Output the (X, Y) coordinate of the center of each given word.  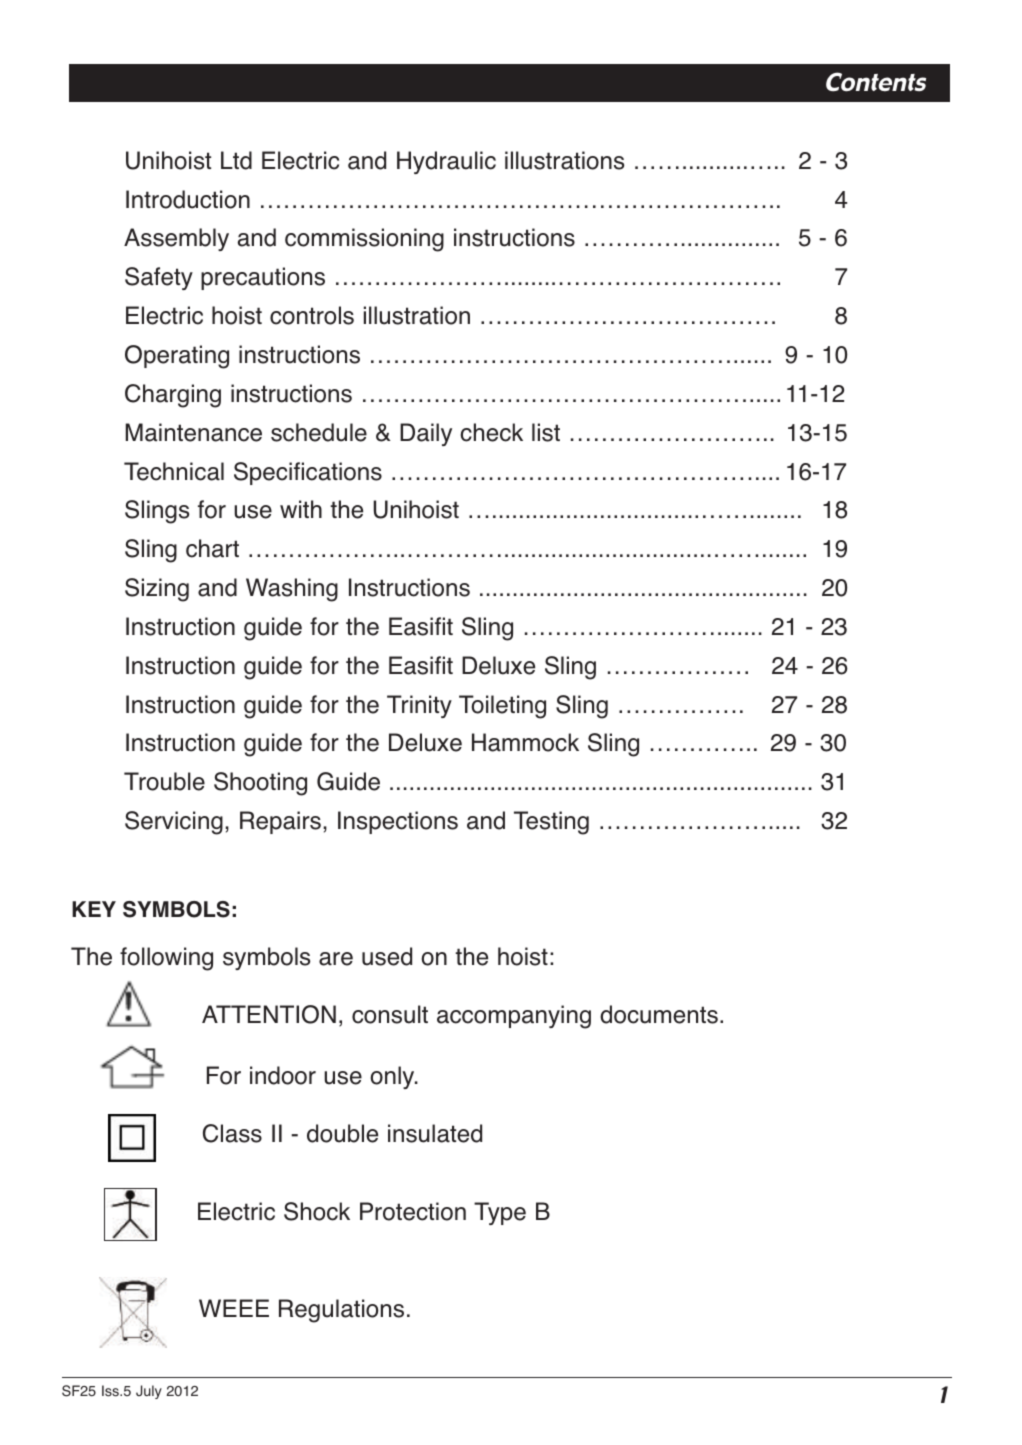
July (149, 1392)
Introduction (188, 199)
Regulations (341, 1311)
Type (500, 1213)
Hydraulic (446, 162)
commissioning (364, 240)
